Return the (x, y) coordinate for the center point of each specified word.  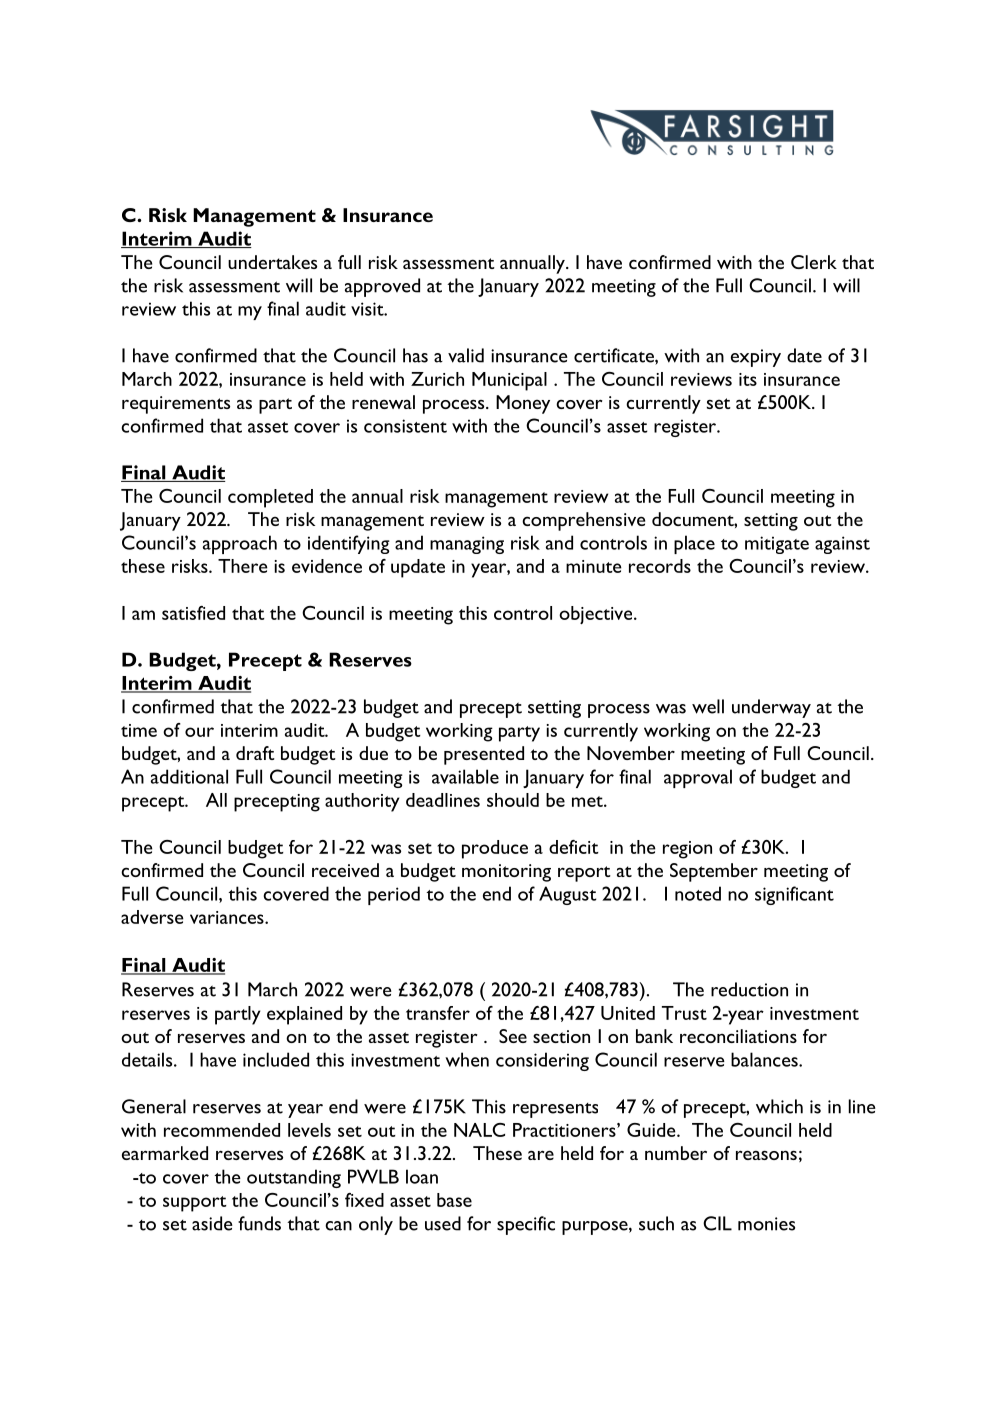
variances (228, 917)
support (195, 1204)
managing (467, 545)
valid (466, 355)
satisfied (193, 613)
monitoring (506, 873)
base (454, 1200)
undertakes (272, 262)
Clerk (814, 262)
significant (794, 895)
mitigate (777, 545)
